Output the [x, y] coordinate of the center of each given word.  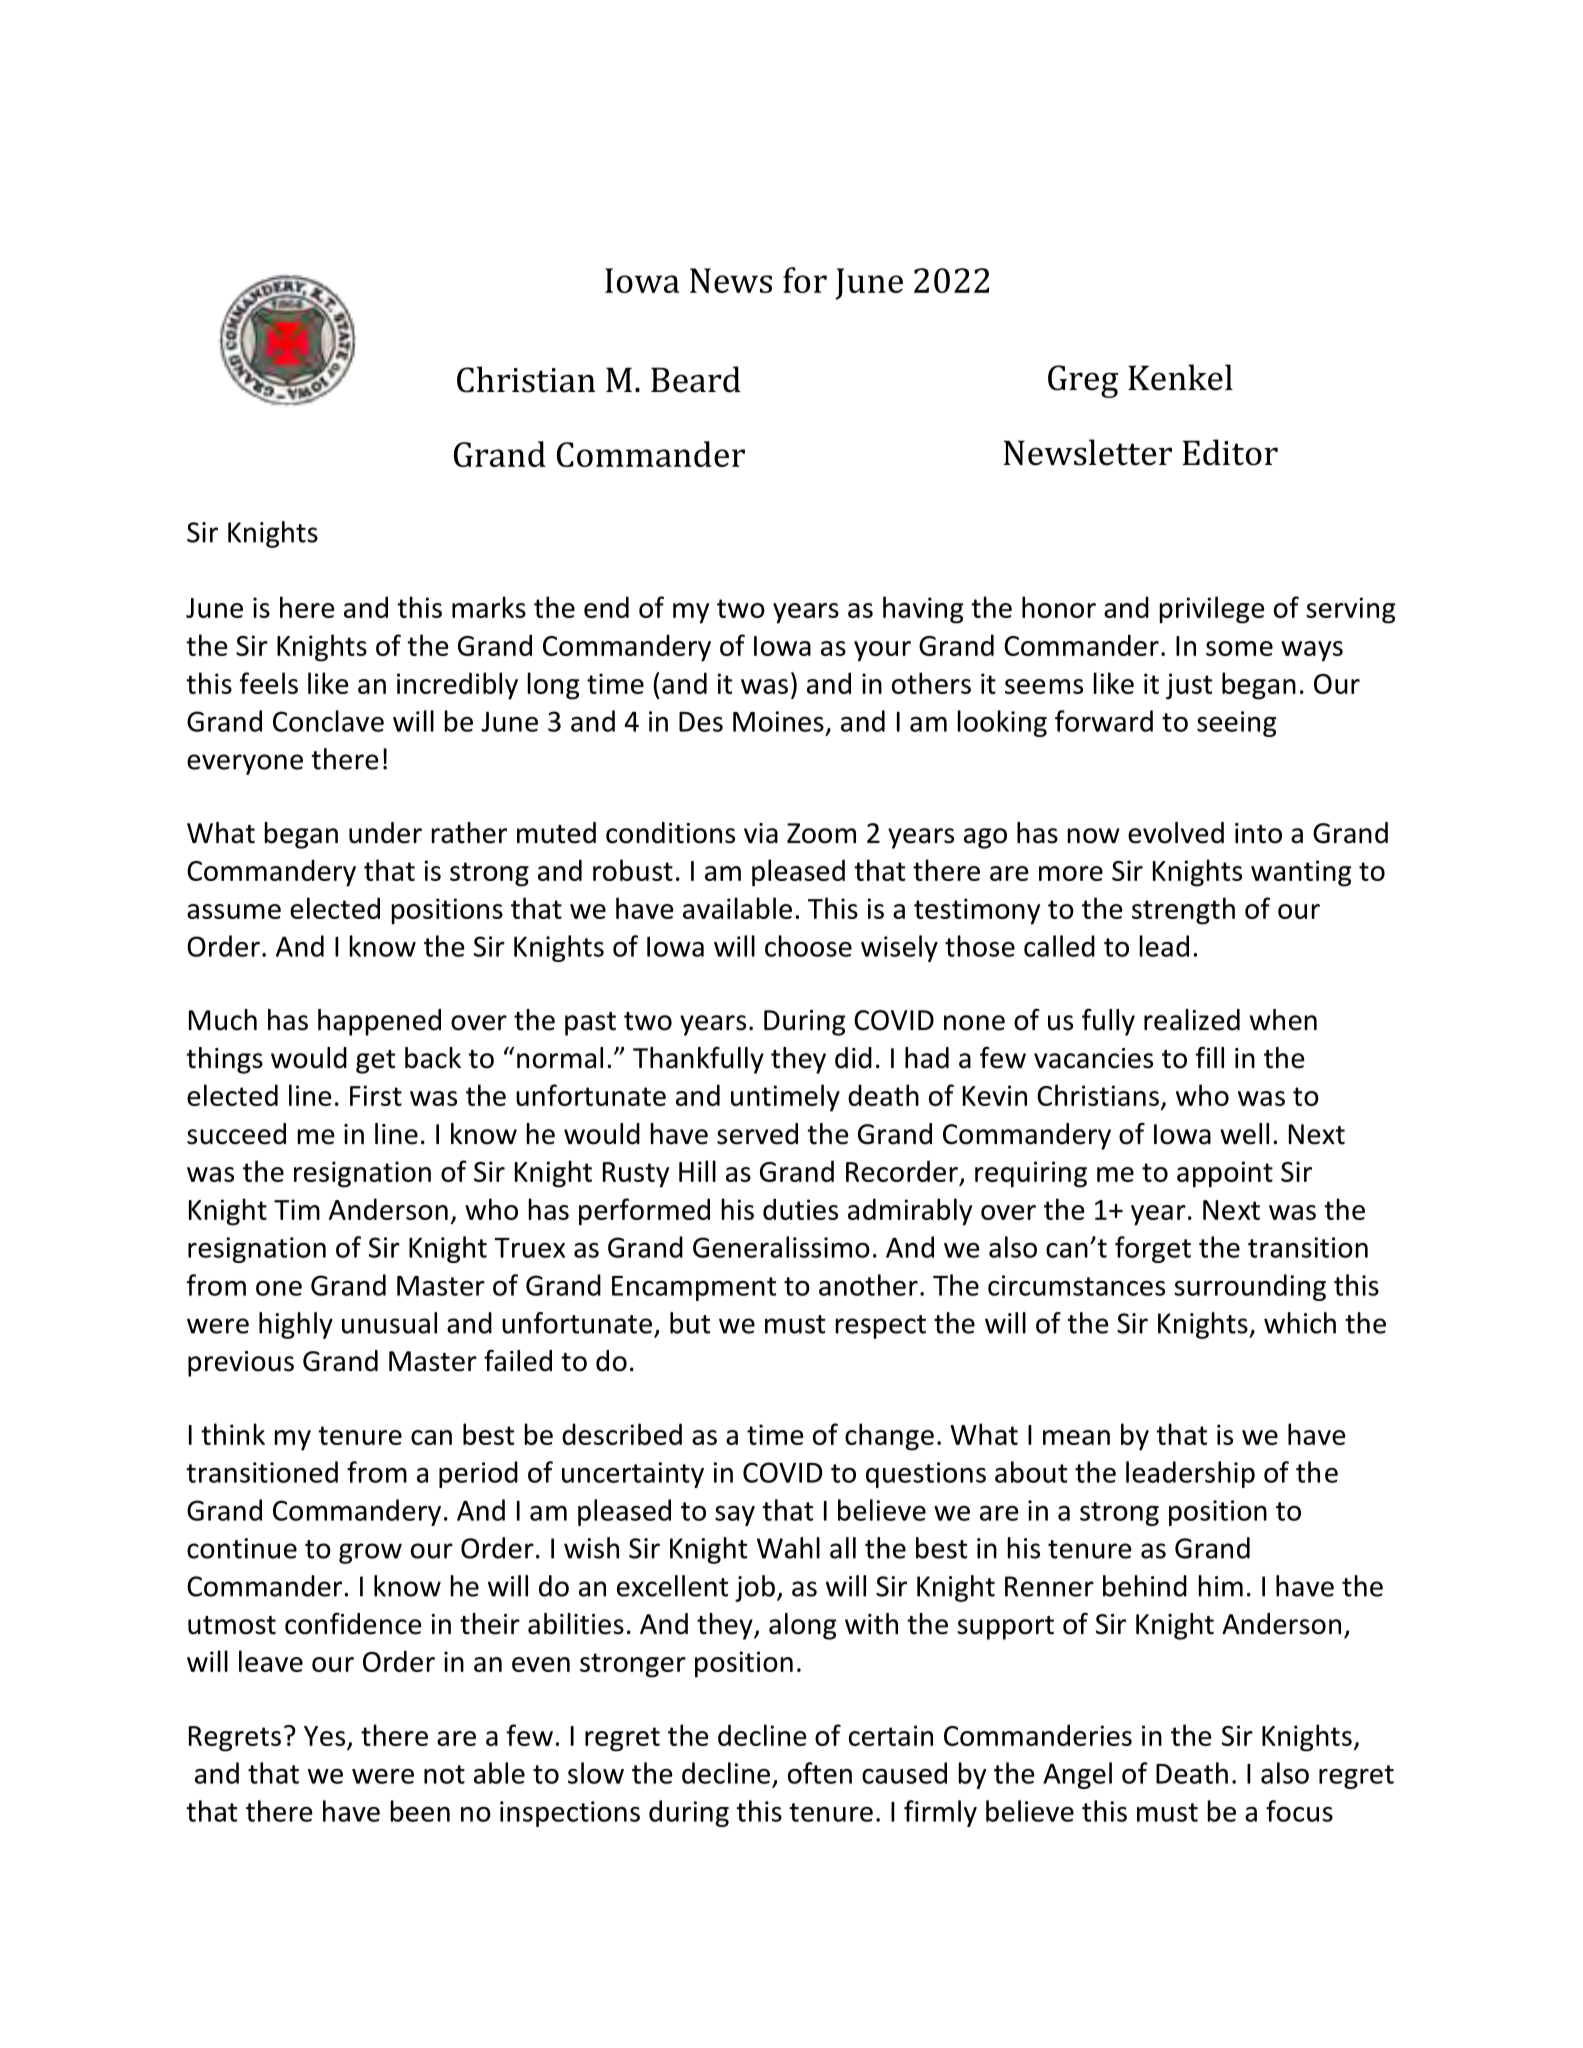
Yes [324, 1736]
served [757, 1134]
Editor [1230, 452]
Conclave [328, 721]
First [376, 1095]
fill [1210, 1057]
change [889, 1437]
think [233, 1434]
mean [1076, 1437]
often [820, 1773]
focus [1299, 1811]
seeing [1236, 724]
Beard [696, 379]
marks [489, 607]
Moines [778, 721]
